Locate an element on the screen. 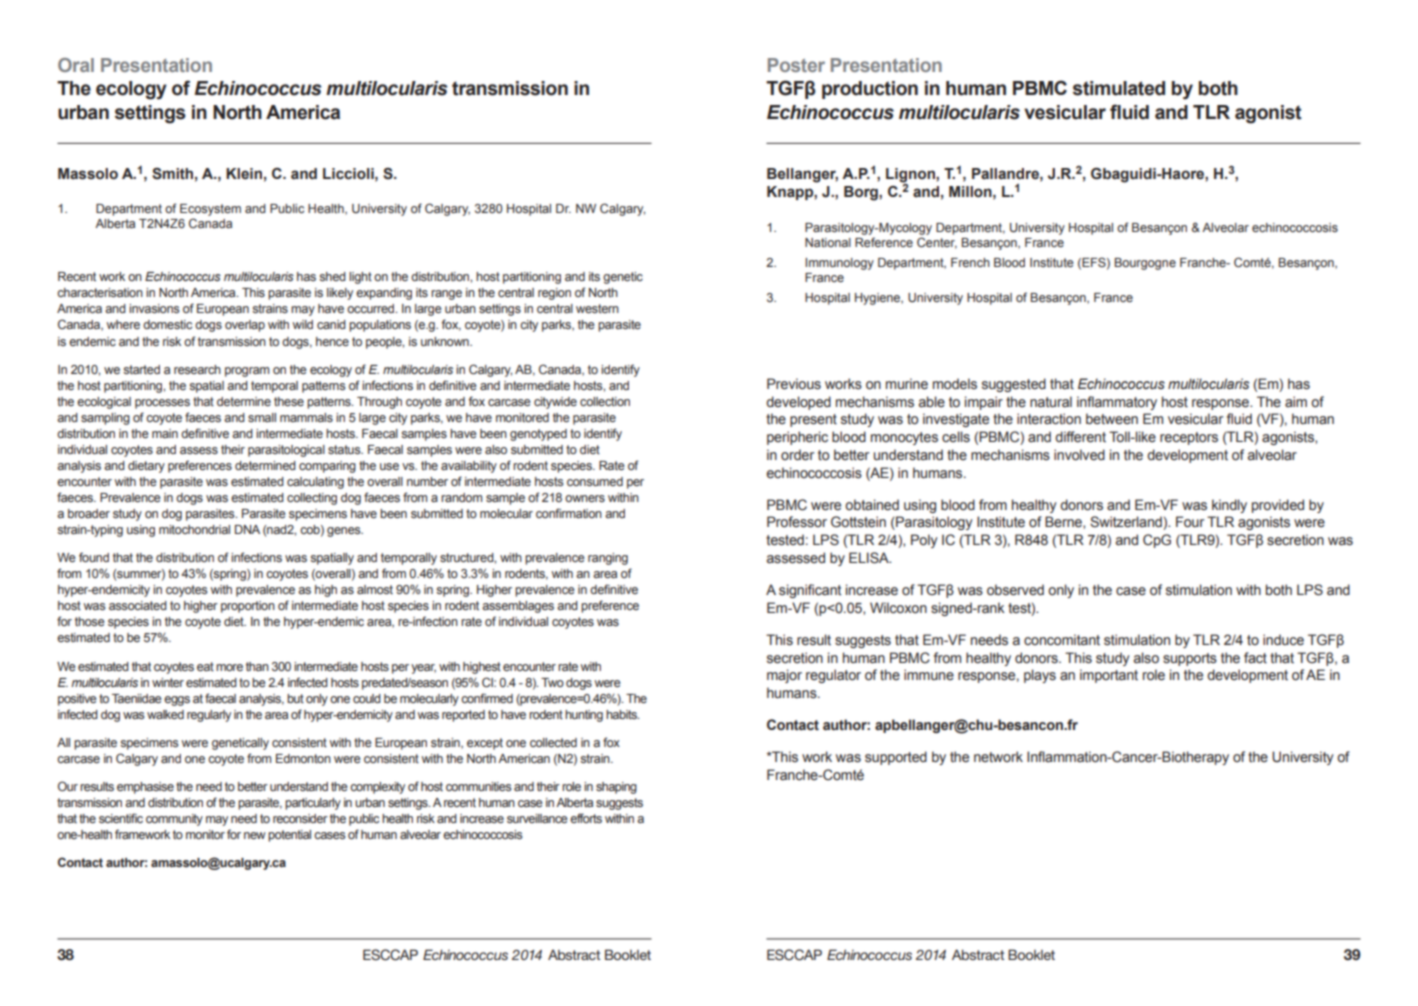 This screenshot has width=1418, height=1006. Poster is located at coordinates (796, 65).
